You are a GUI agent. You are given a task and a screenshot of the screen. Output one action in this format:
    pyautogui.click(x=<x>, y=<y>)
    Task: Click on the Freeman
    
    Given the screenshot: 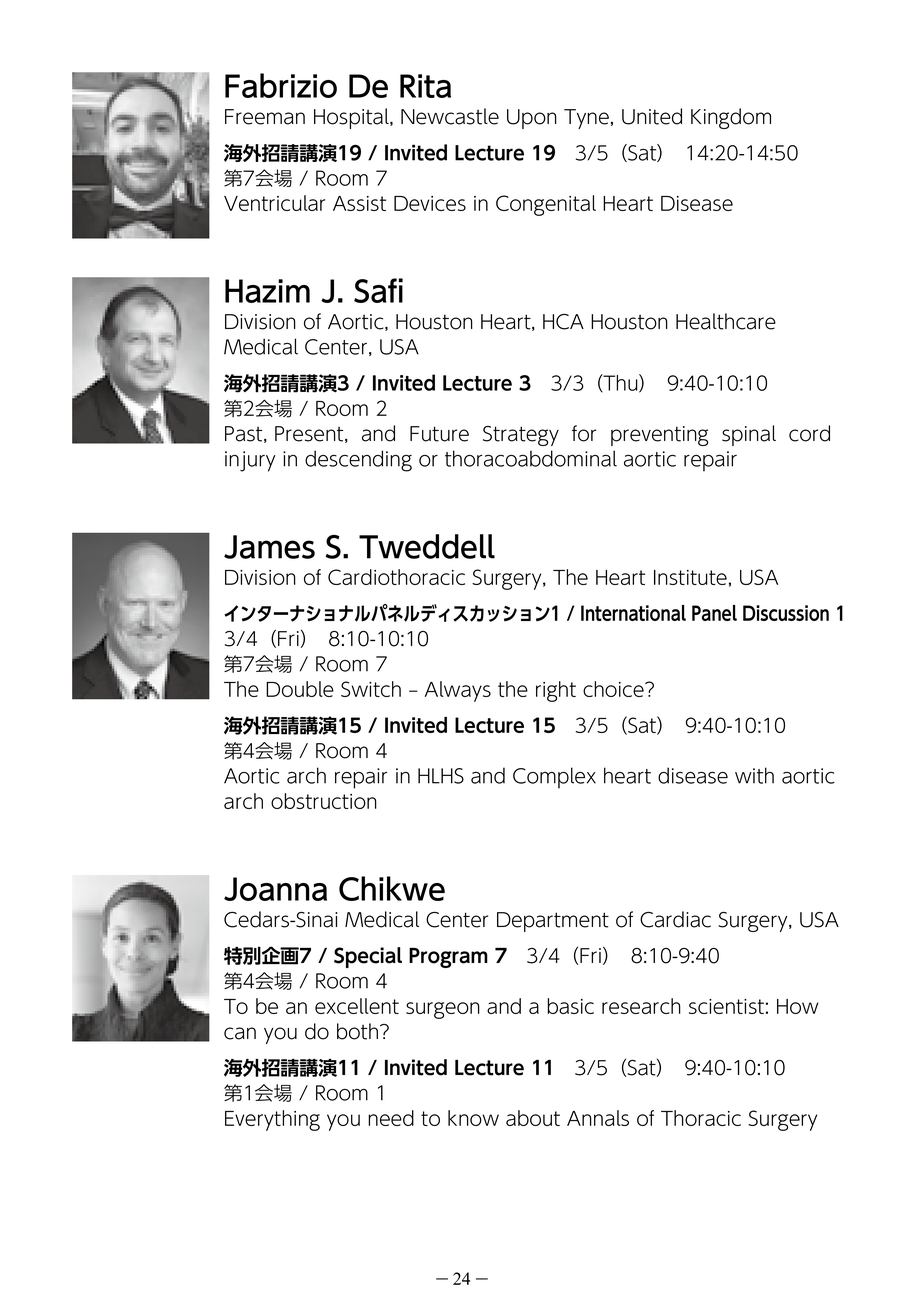 What is the action you would take?
    pyautogui.click(x=265, y=117)
